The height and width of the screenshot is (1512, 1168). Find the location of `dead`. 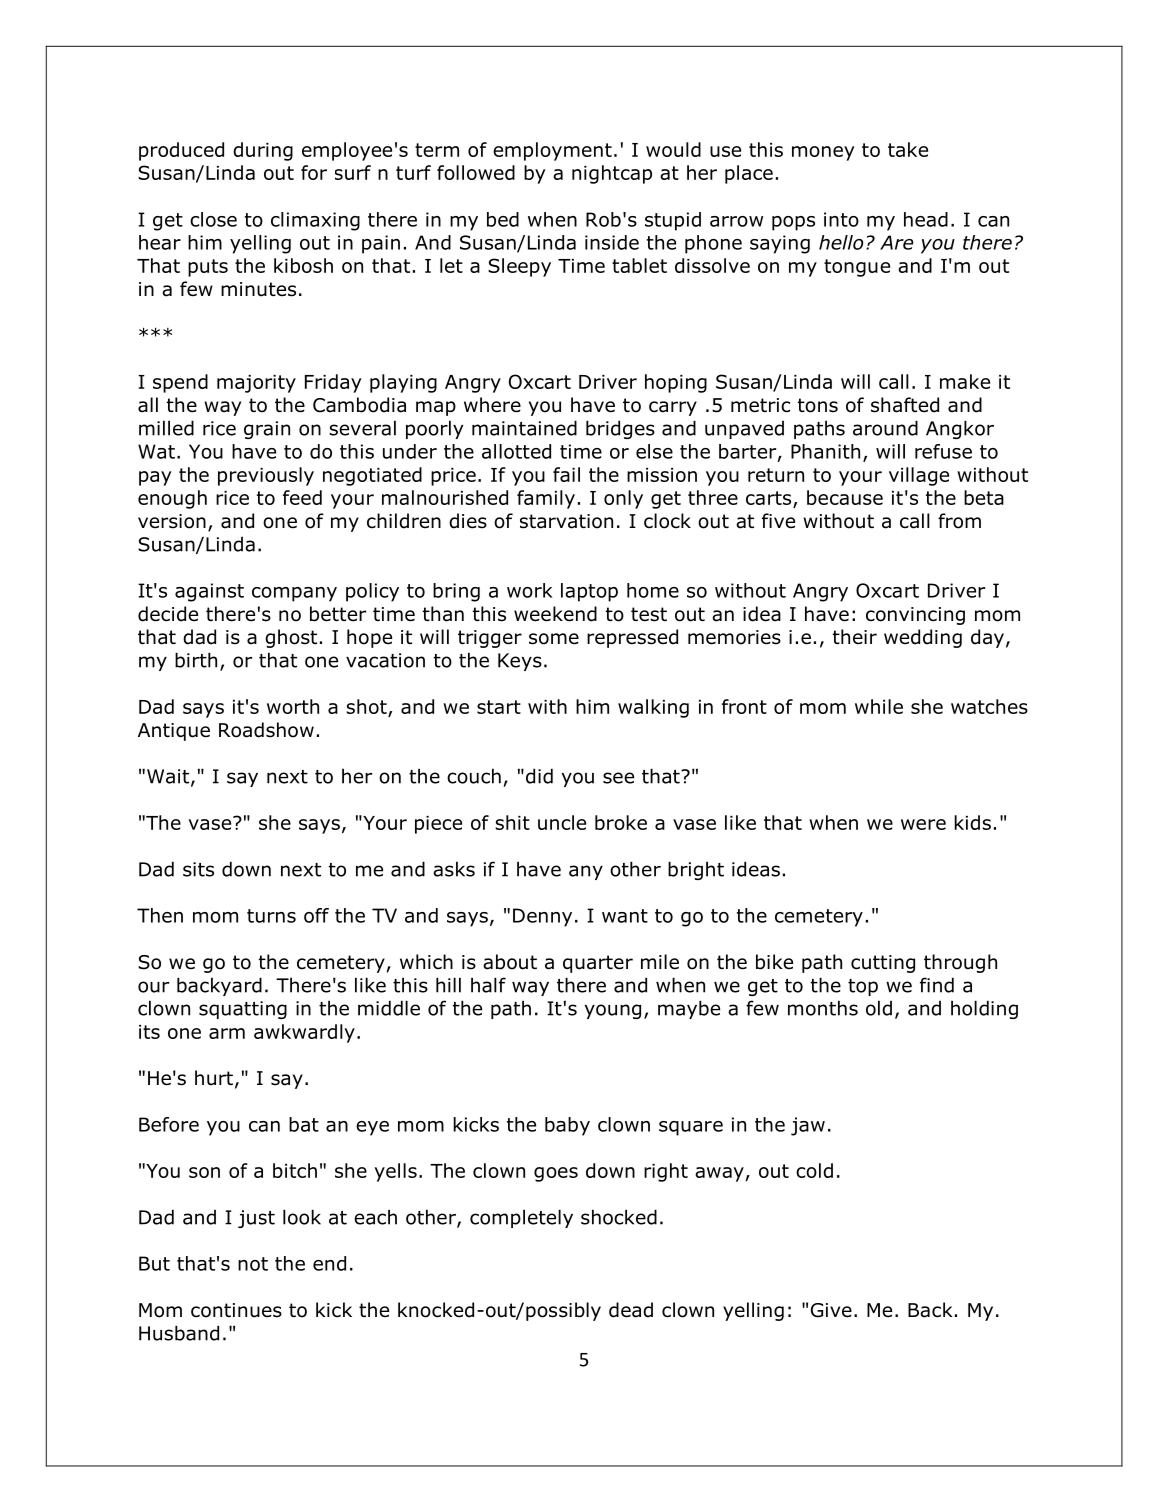

dead is located at coordinates (631, 1310).
